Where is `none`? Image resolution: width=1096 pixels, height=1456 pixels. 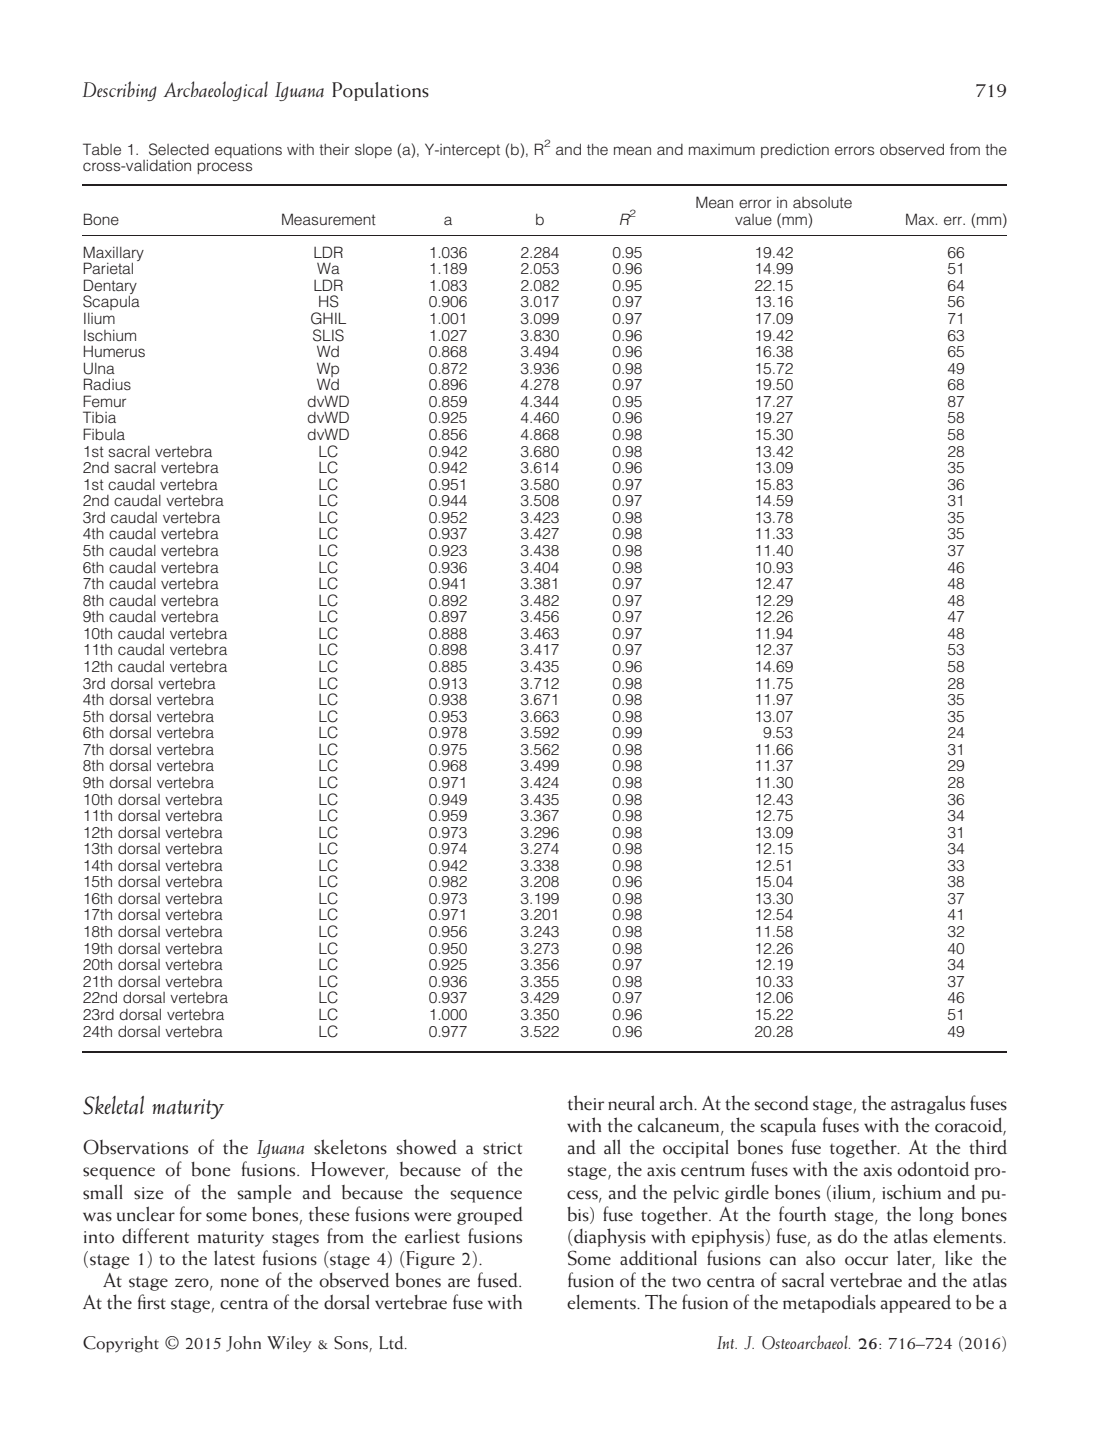 none is located at coordinates (240, 1283).
